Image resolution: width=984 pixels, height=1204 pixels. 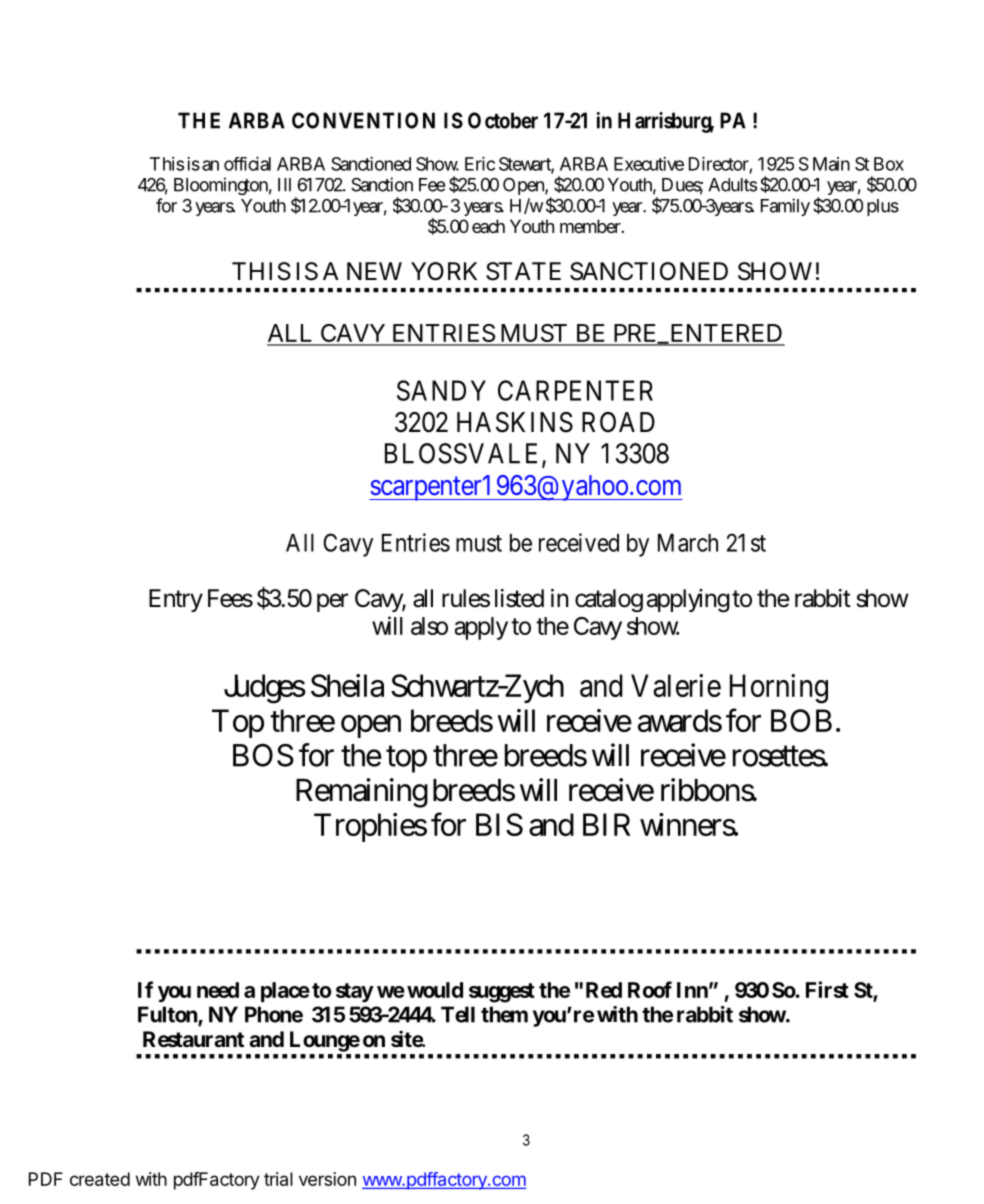 What do you see at coordinates (801, 720) in the screenshot?
I see `BOB` at bounding box center [801, 720].
